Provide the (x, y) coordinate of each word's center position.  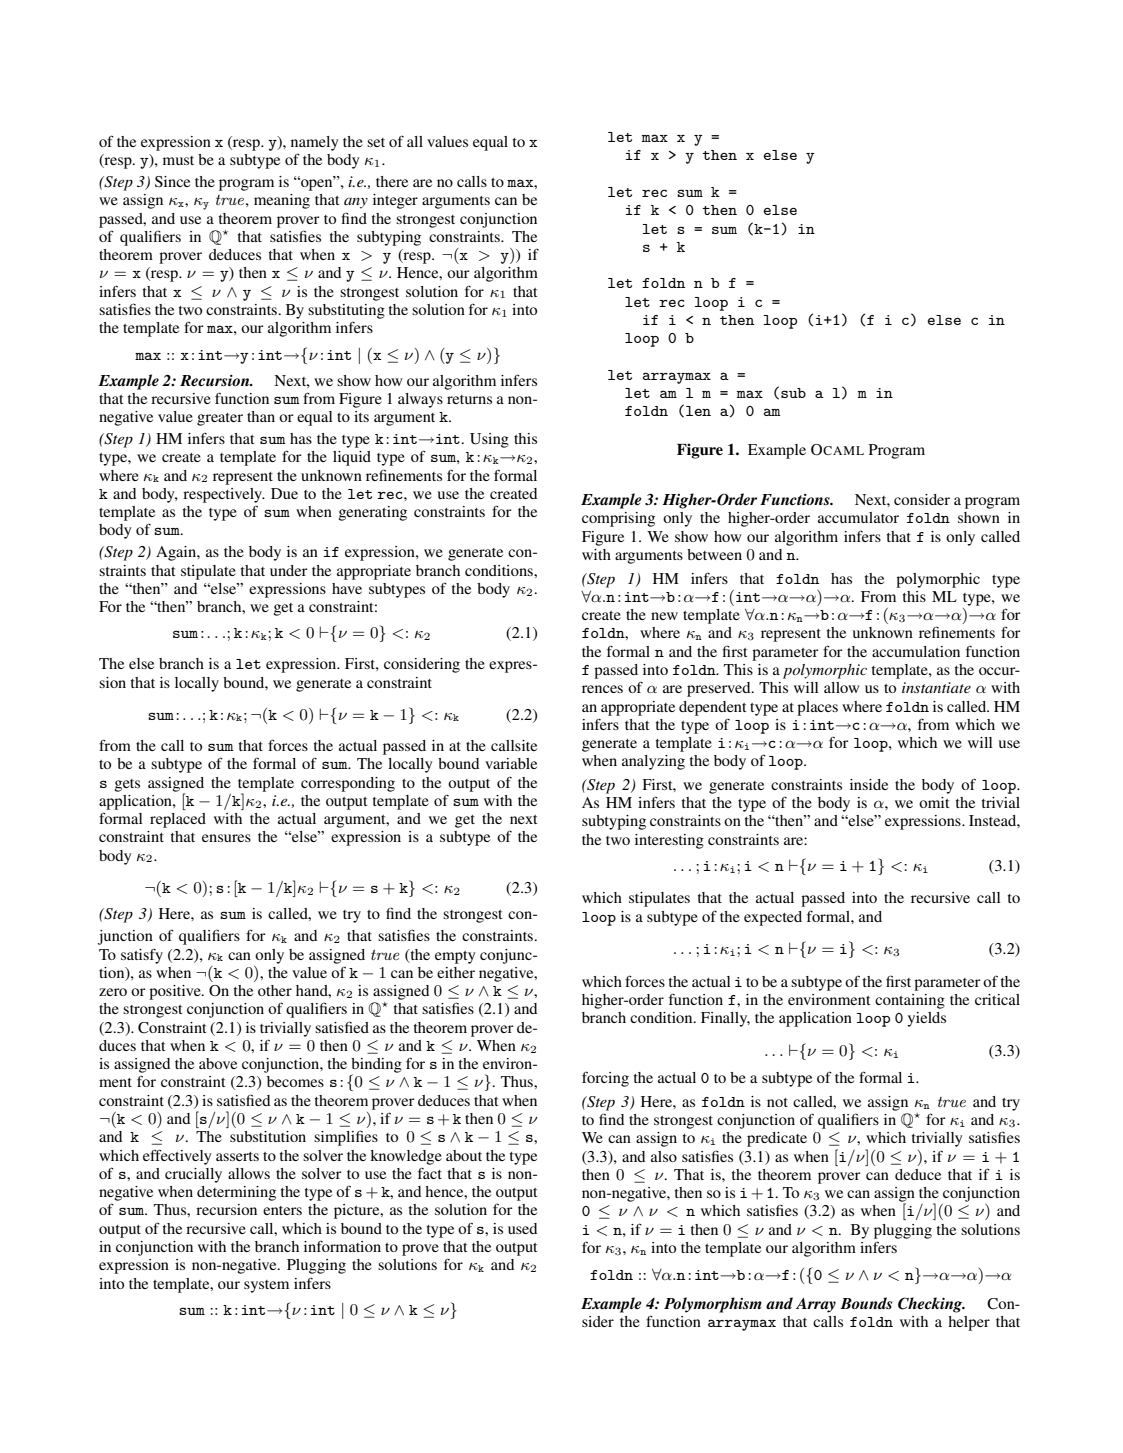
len (698, 411)
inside (869, 784)
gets (127, 785)
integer (395, 201)
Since (172, 181)
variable (511, 763)
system (266, 1286)
